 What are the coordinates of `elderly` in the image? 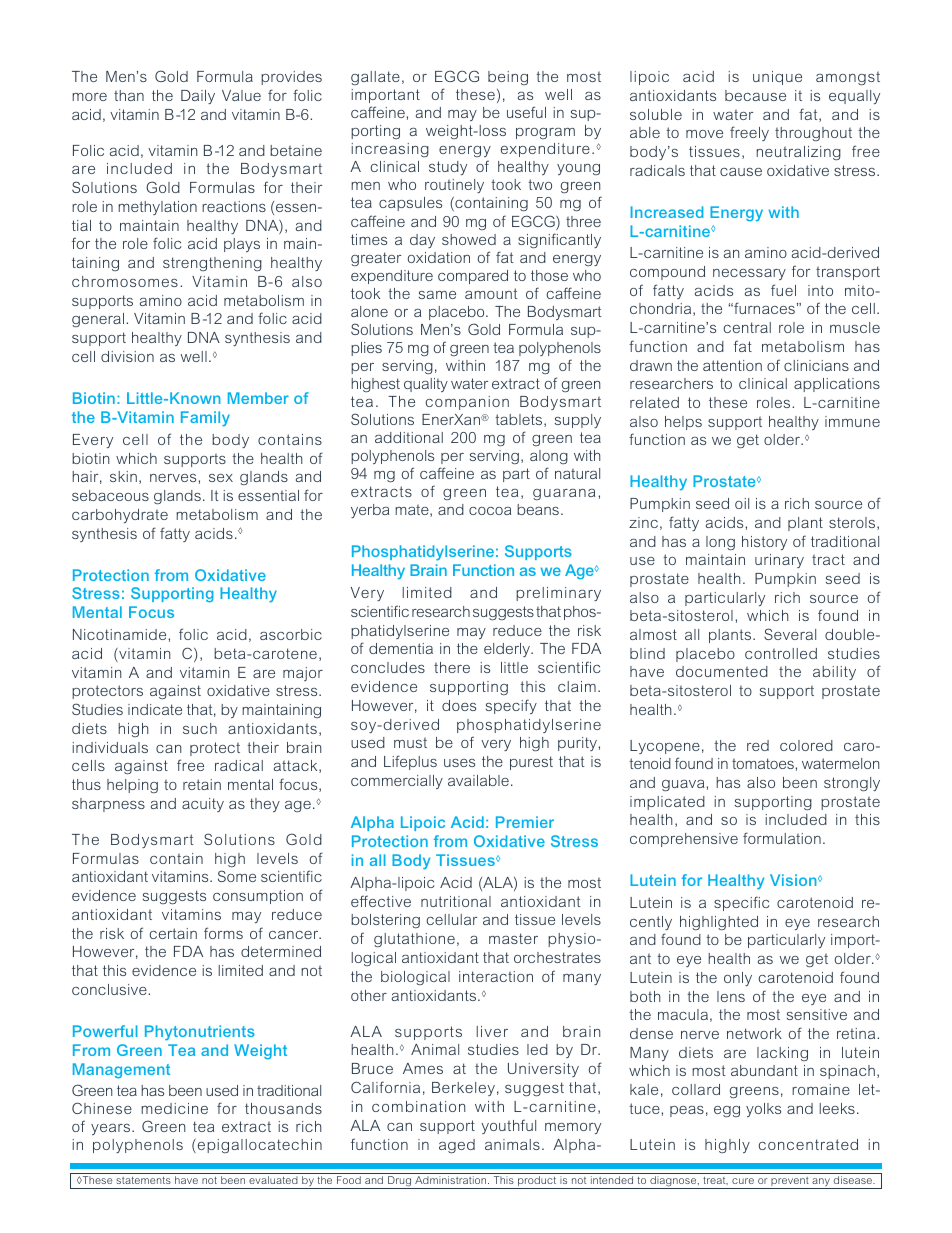 It's located at (508, 650).
